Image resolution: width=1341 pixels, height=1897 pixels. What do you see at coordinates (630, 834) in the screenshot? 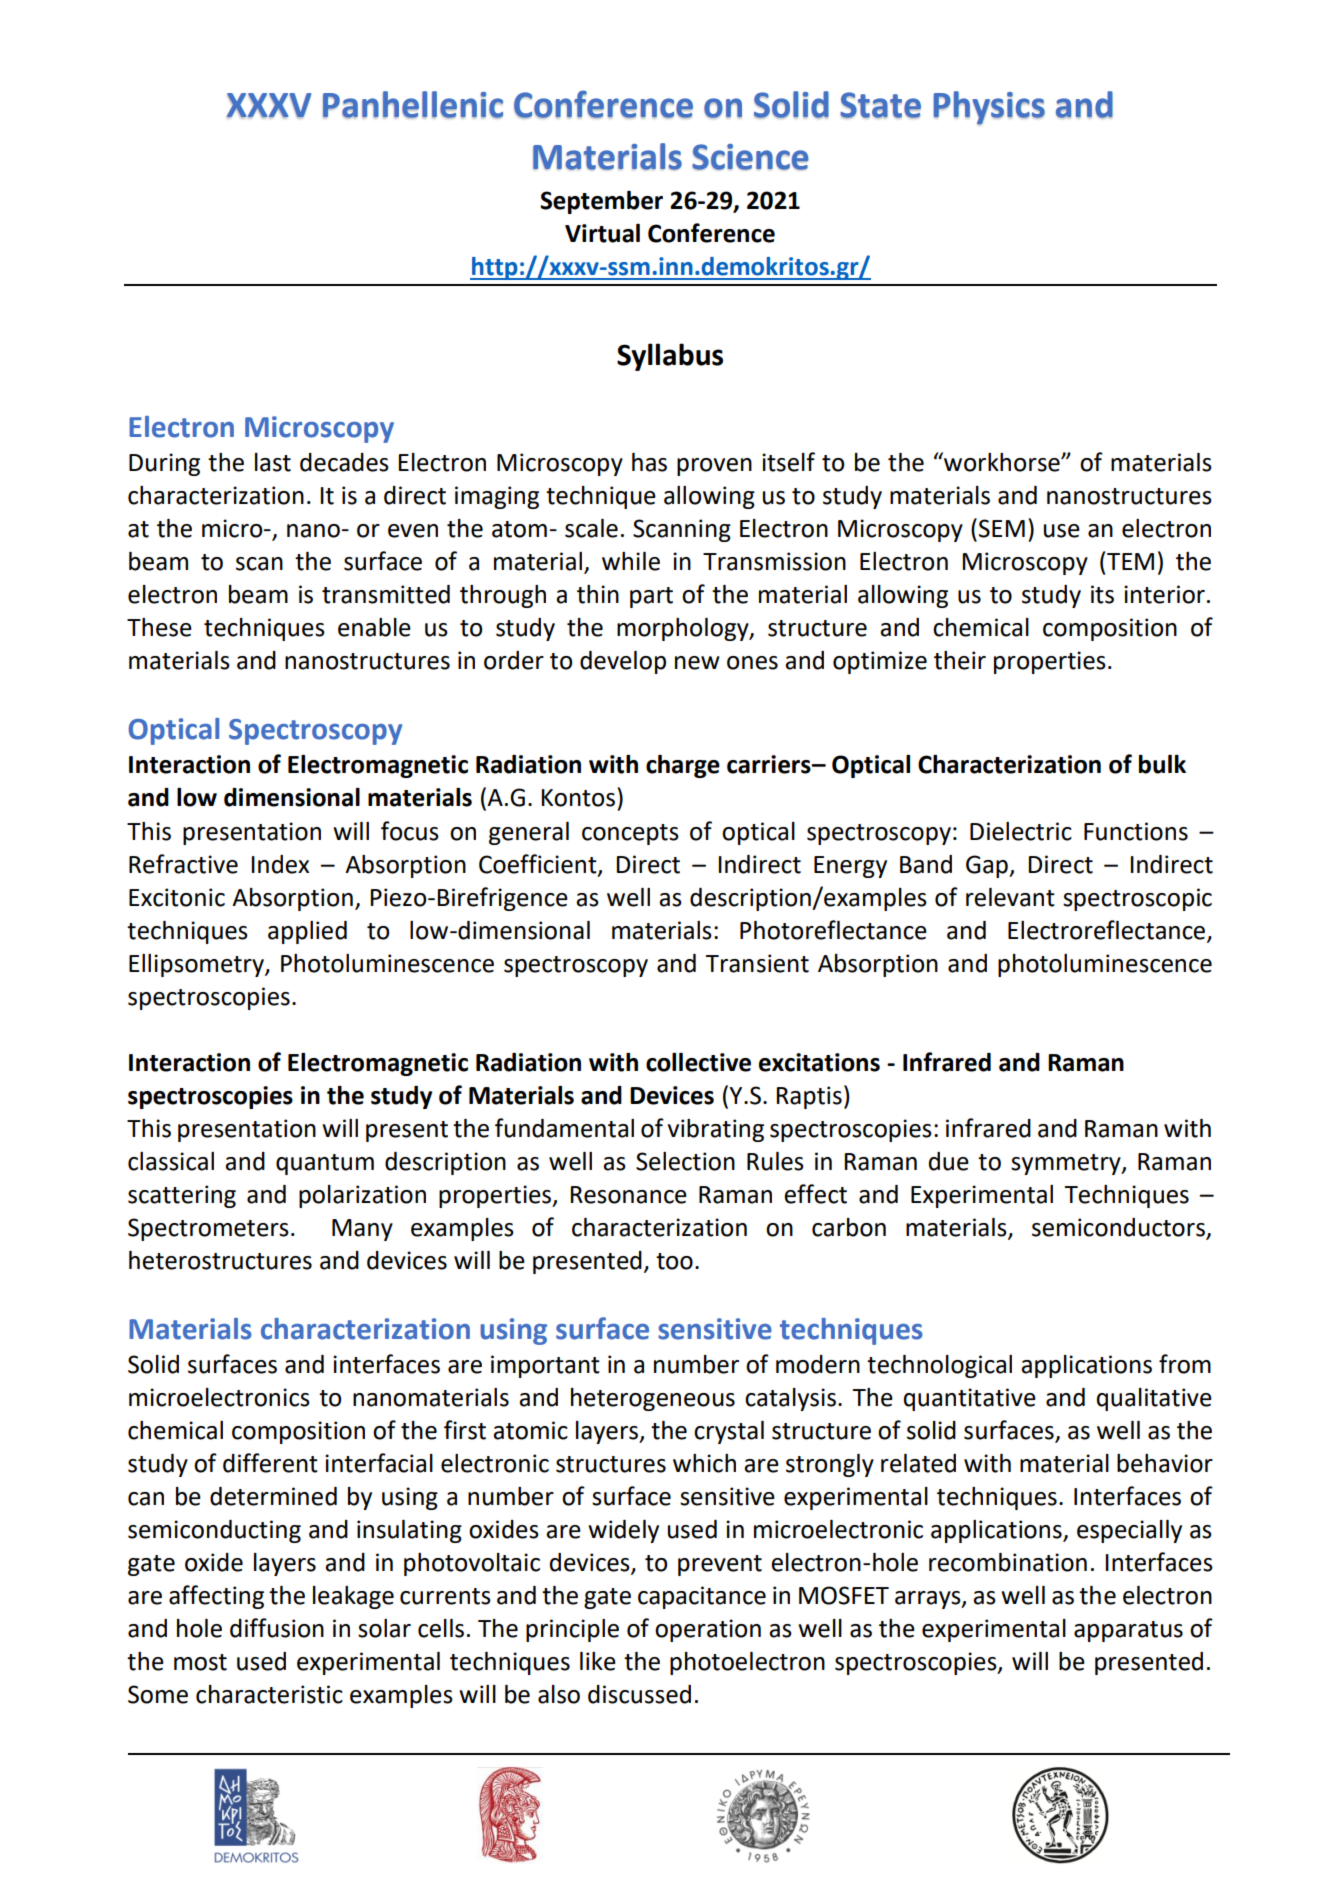
I see `concepts` at bounding box center [630, 834].
